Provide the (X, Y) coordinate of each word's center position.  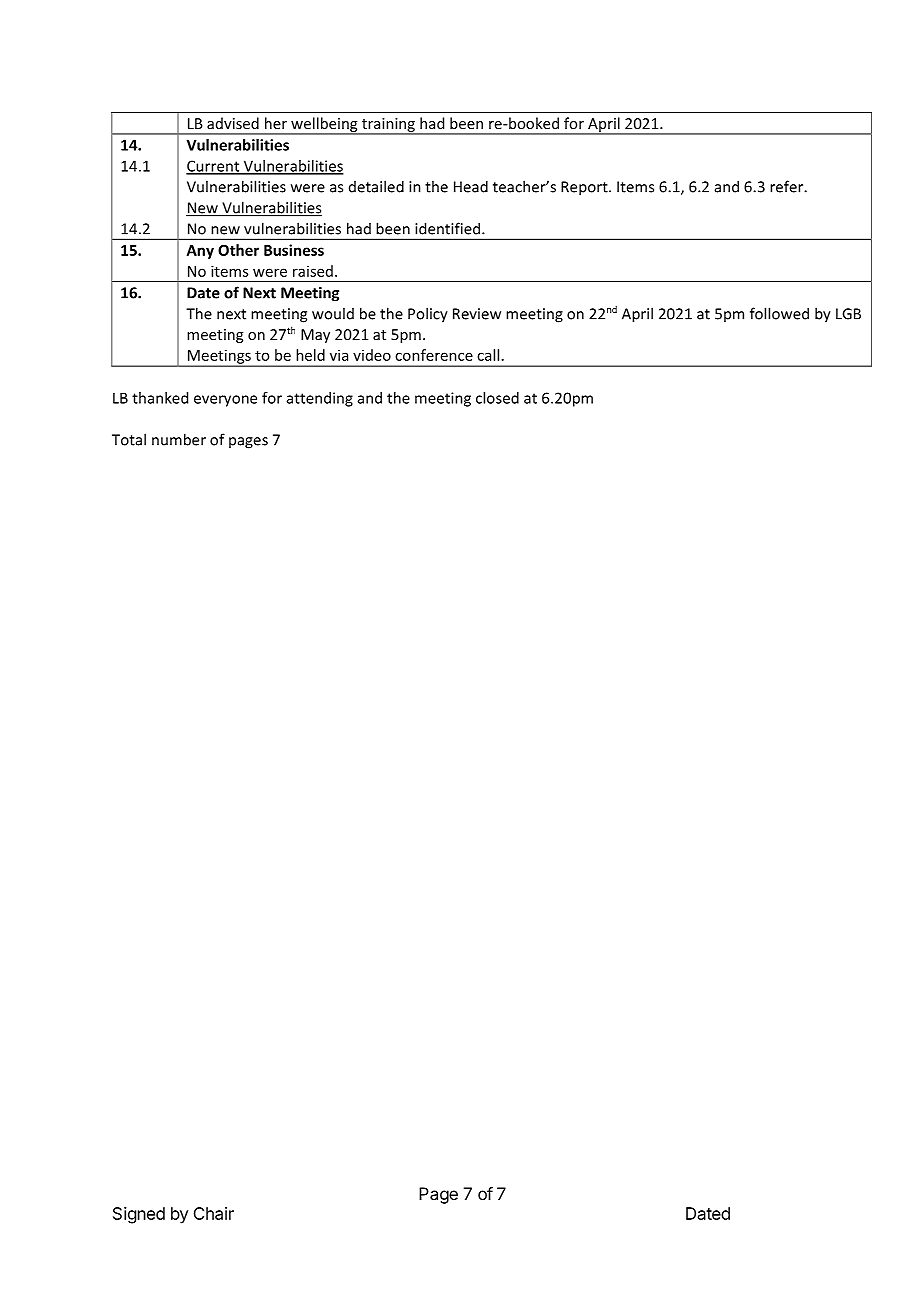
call (488, 355)
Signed (139, 1215)
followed (779, 313)
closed (497, 398)
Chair (213, 1213)
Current (214, 167)
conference (434, 355)
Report (585, 188)
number (179, 439)
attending (320, 399)
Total (129, 439)
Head (471, 186)
